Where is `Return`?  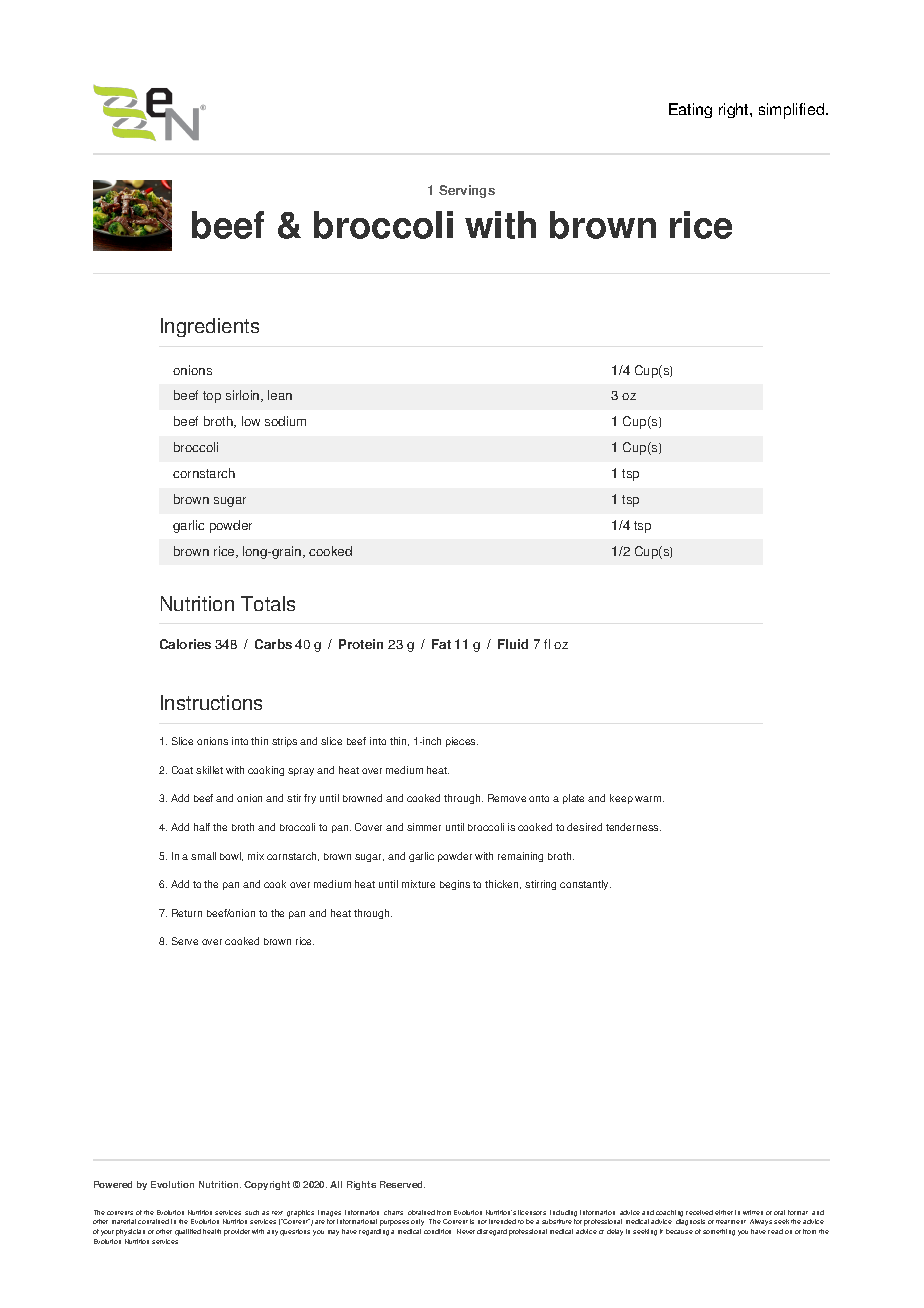
Return is located at coordinates (187, 913).
